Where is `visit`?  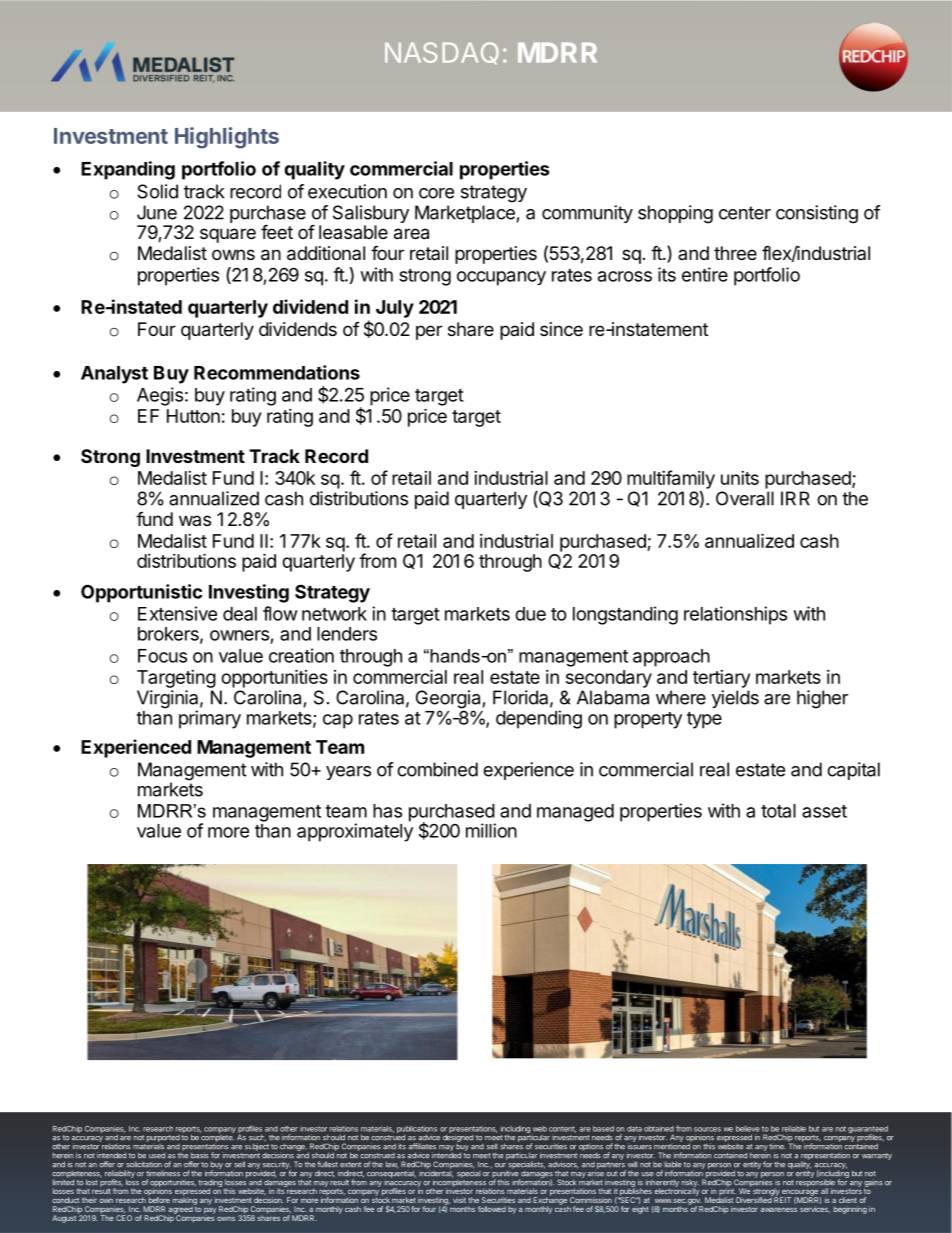
visit is located at coordinates (459, 1200).
